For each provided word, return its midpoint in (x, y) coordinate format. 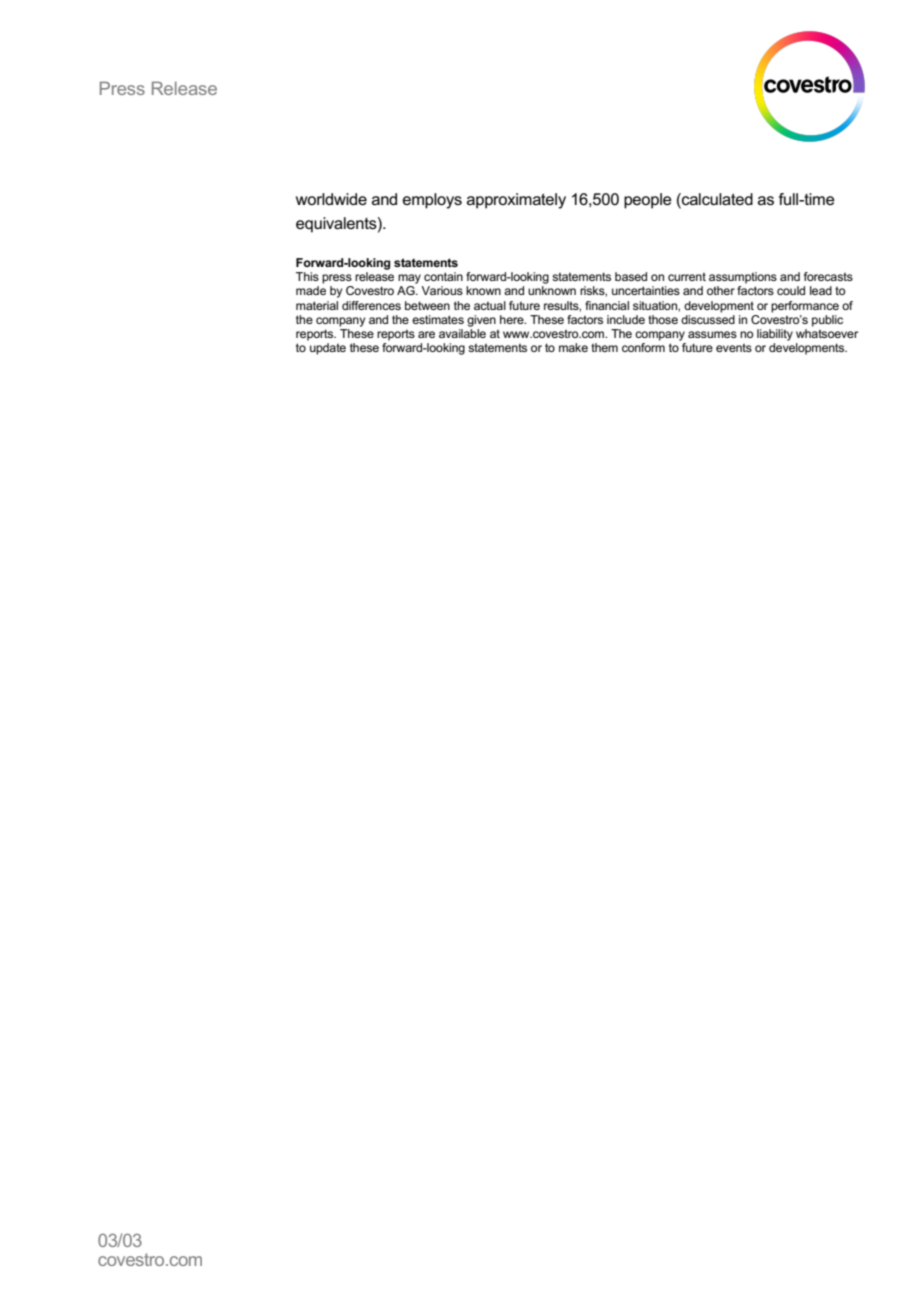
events (734, 347)
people (648, 201)
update (328, 349)
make (573, 347)
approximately (516, 201)
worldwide (331, 199)
